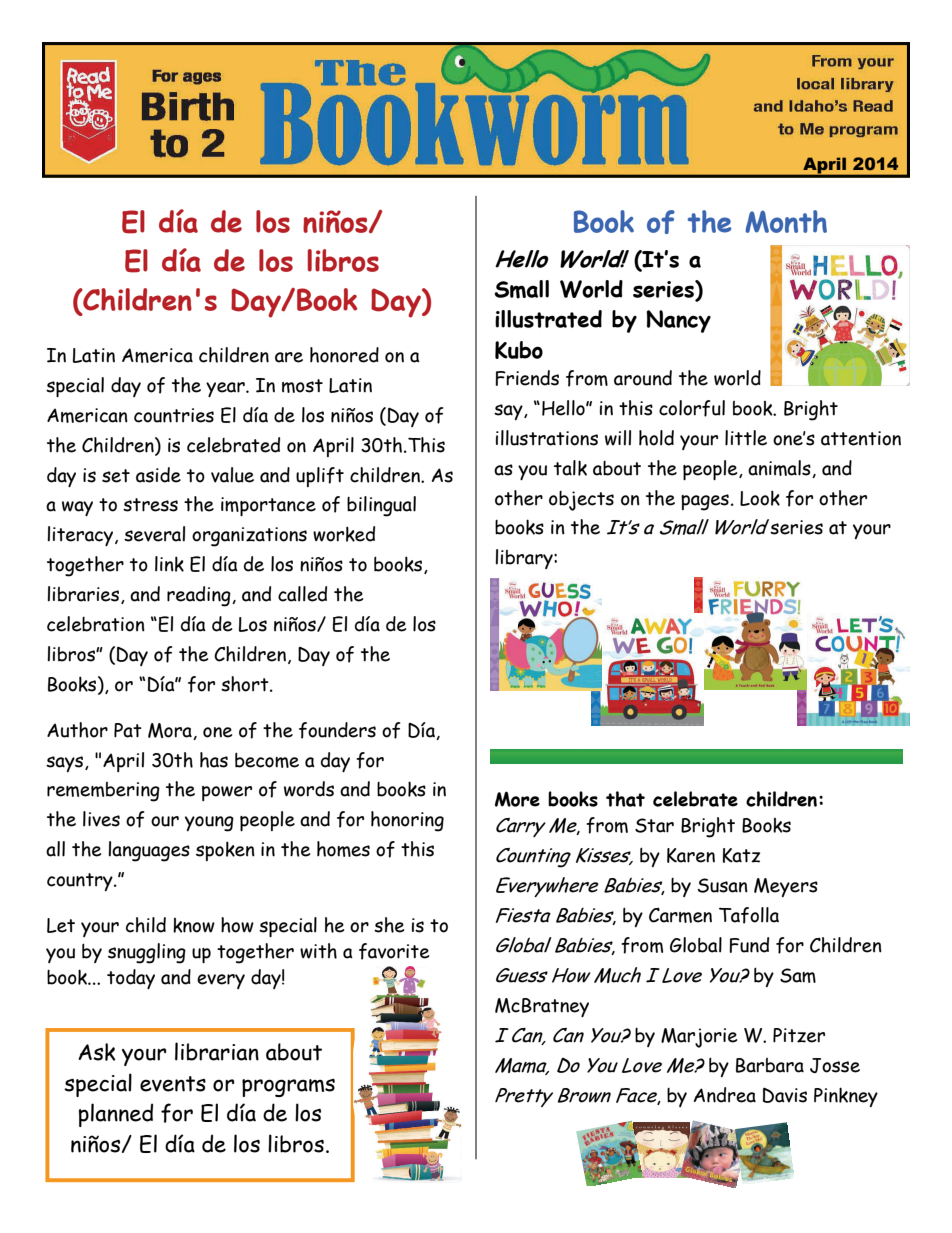 This image has height=1233, width=952. Describe the element at coordinates (246, 684) in the image. I see `short` at that location.
